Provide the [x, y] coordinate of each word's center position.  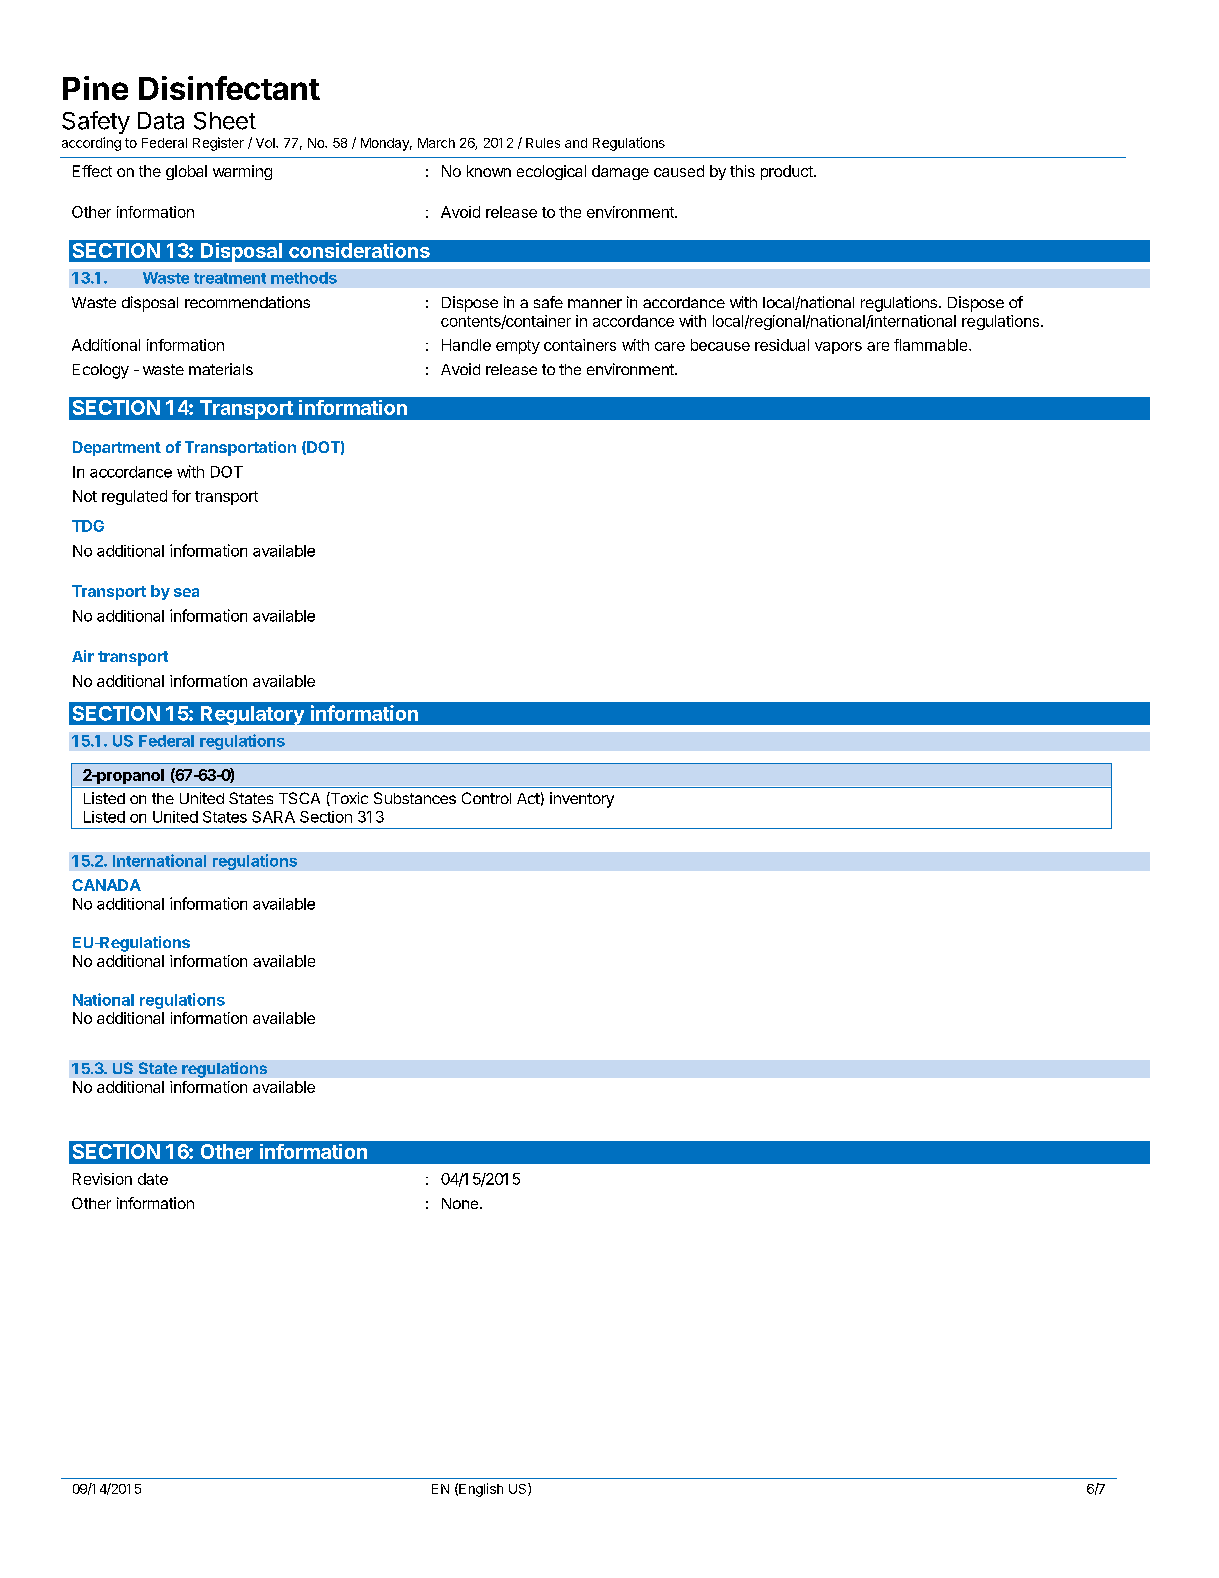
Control [486, 798]
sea [186, 592]
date [153, 1179]
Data [161, 121]
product [788, 172]
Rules [543, 143]
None [460, 1203]
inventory [582, 800]
